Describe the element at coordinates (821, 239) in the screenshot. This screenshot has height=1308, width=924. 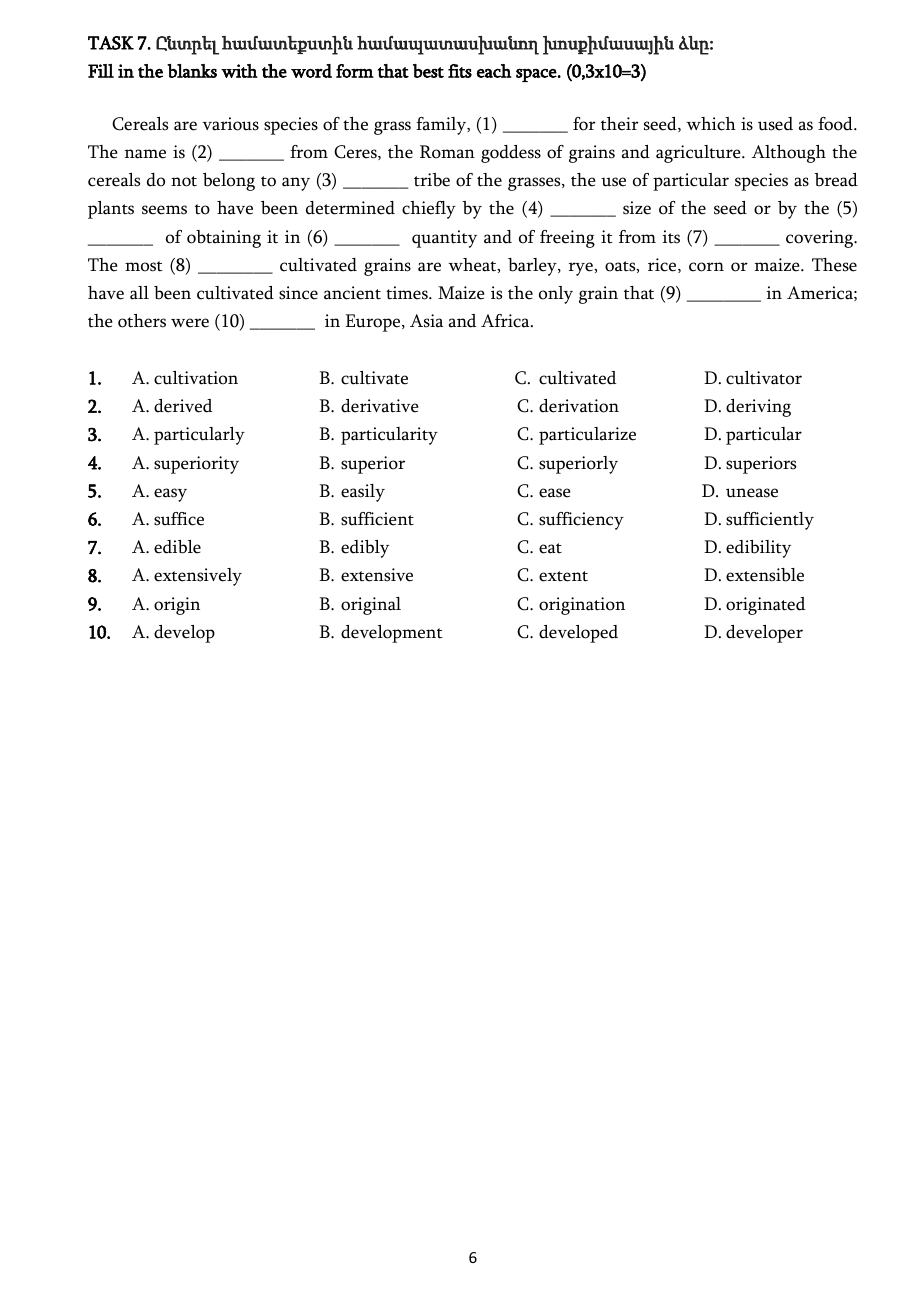
I see `covering` at that location.
